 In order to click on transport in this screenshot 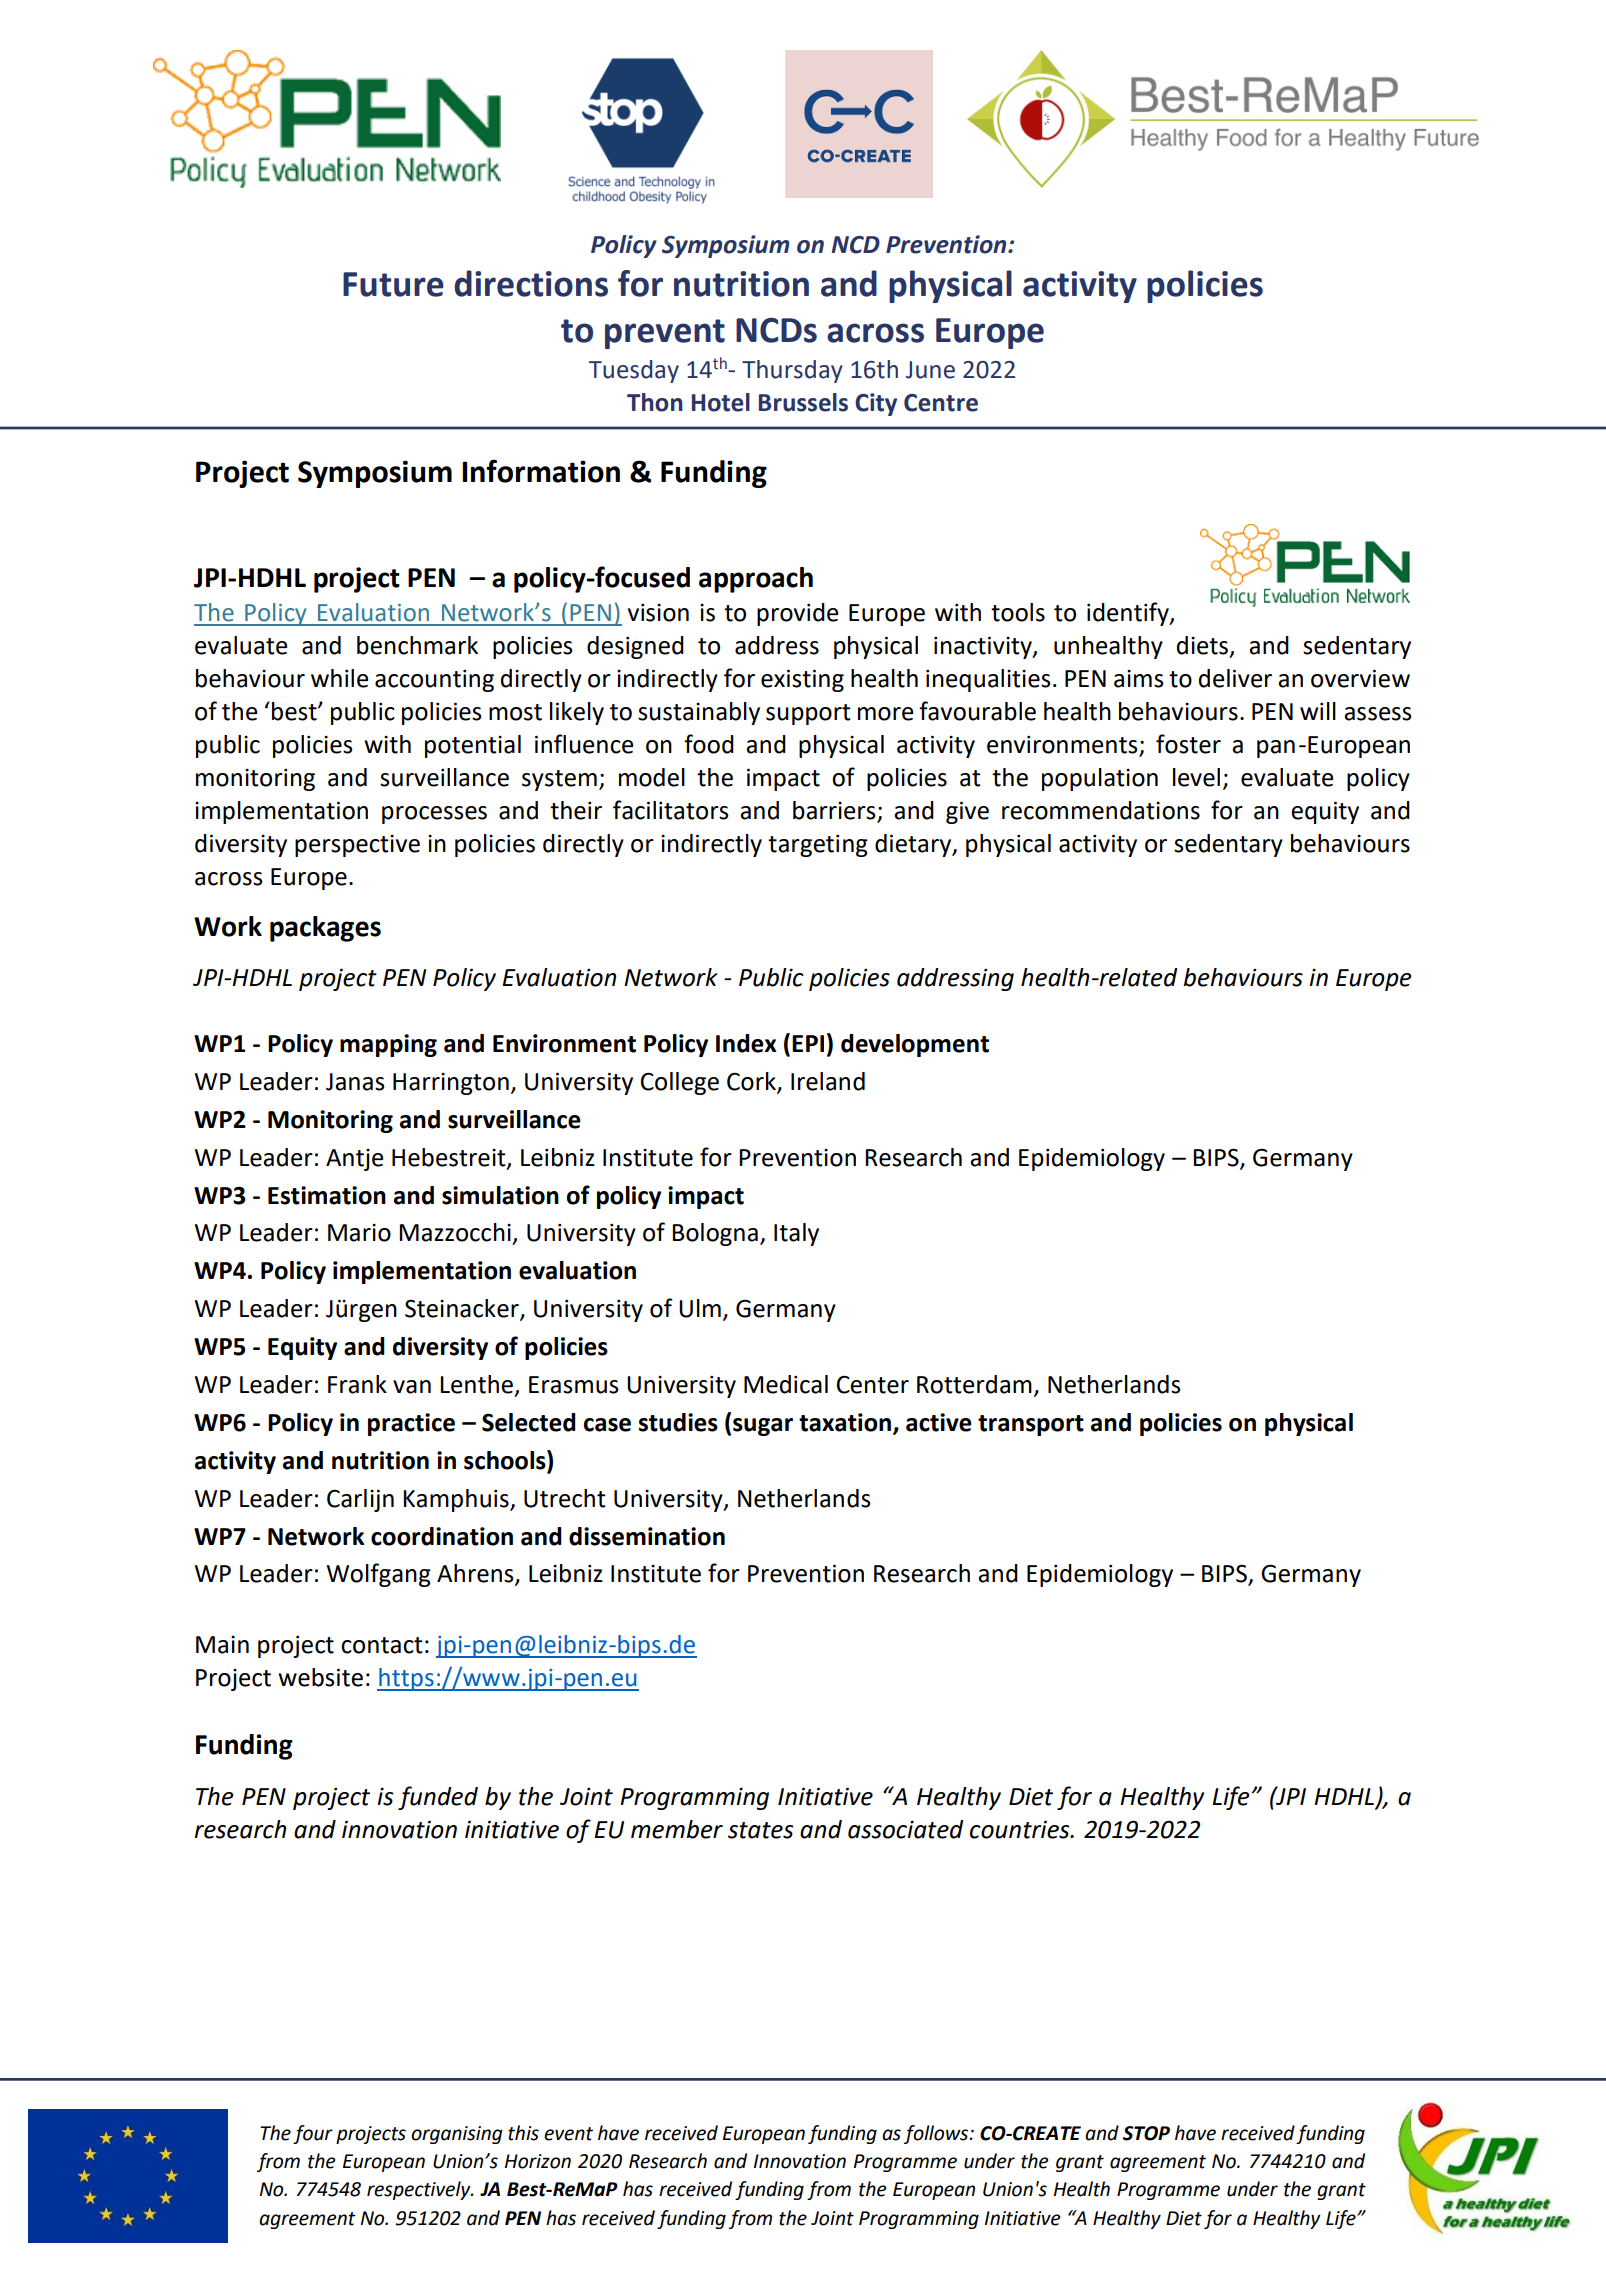, I will do `click(1031, 1425)`.
